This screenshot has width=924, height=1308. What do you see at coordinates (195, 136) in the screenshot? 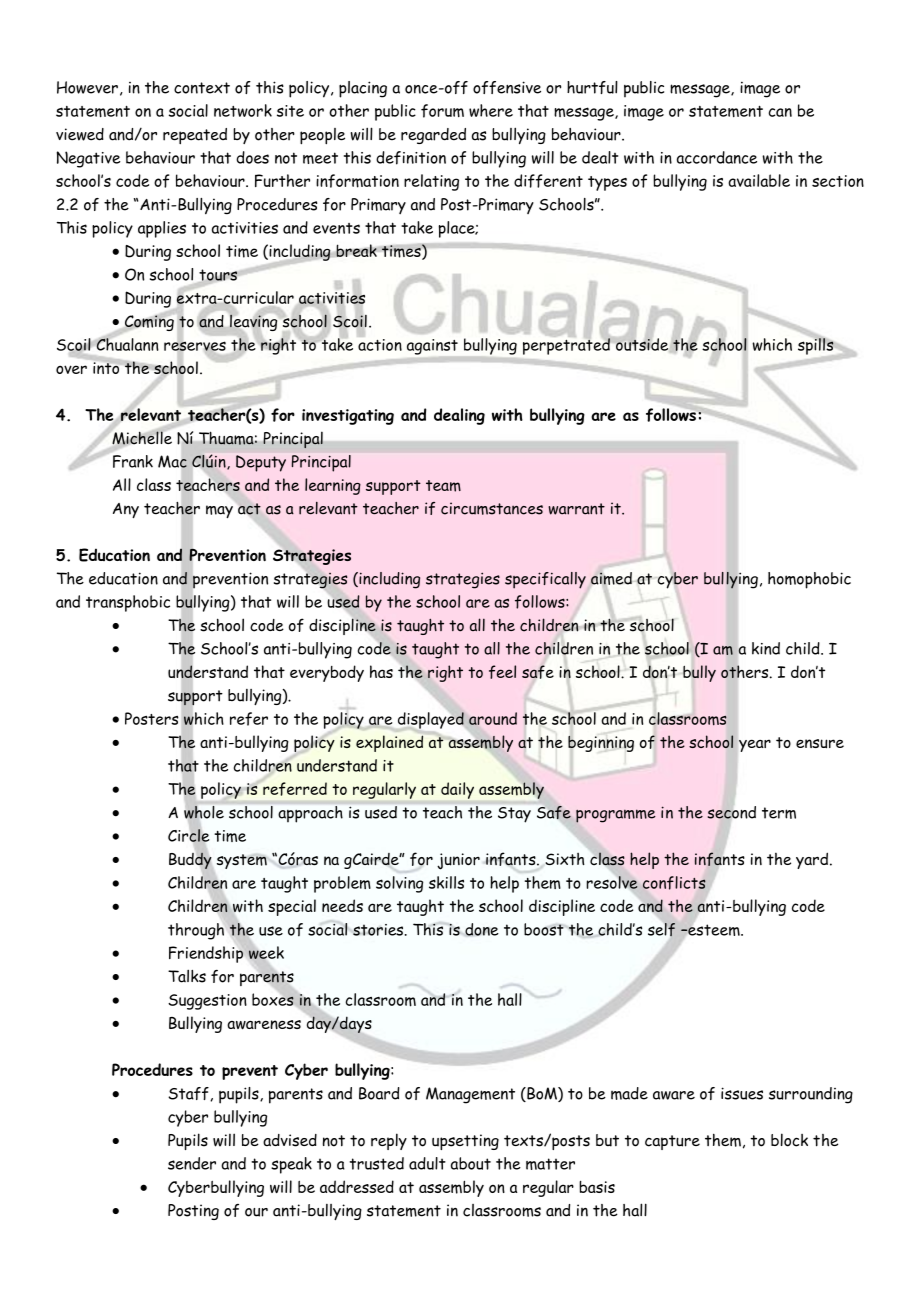
I see `repeated` at bounding box center [195, 136].
